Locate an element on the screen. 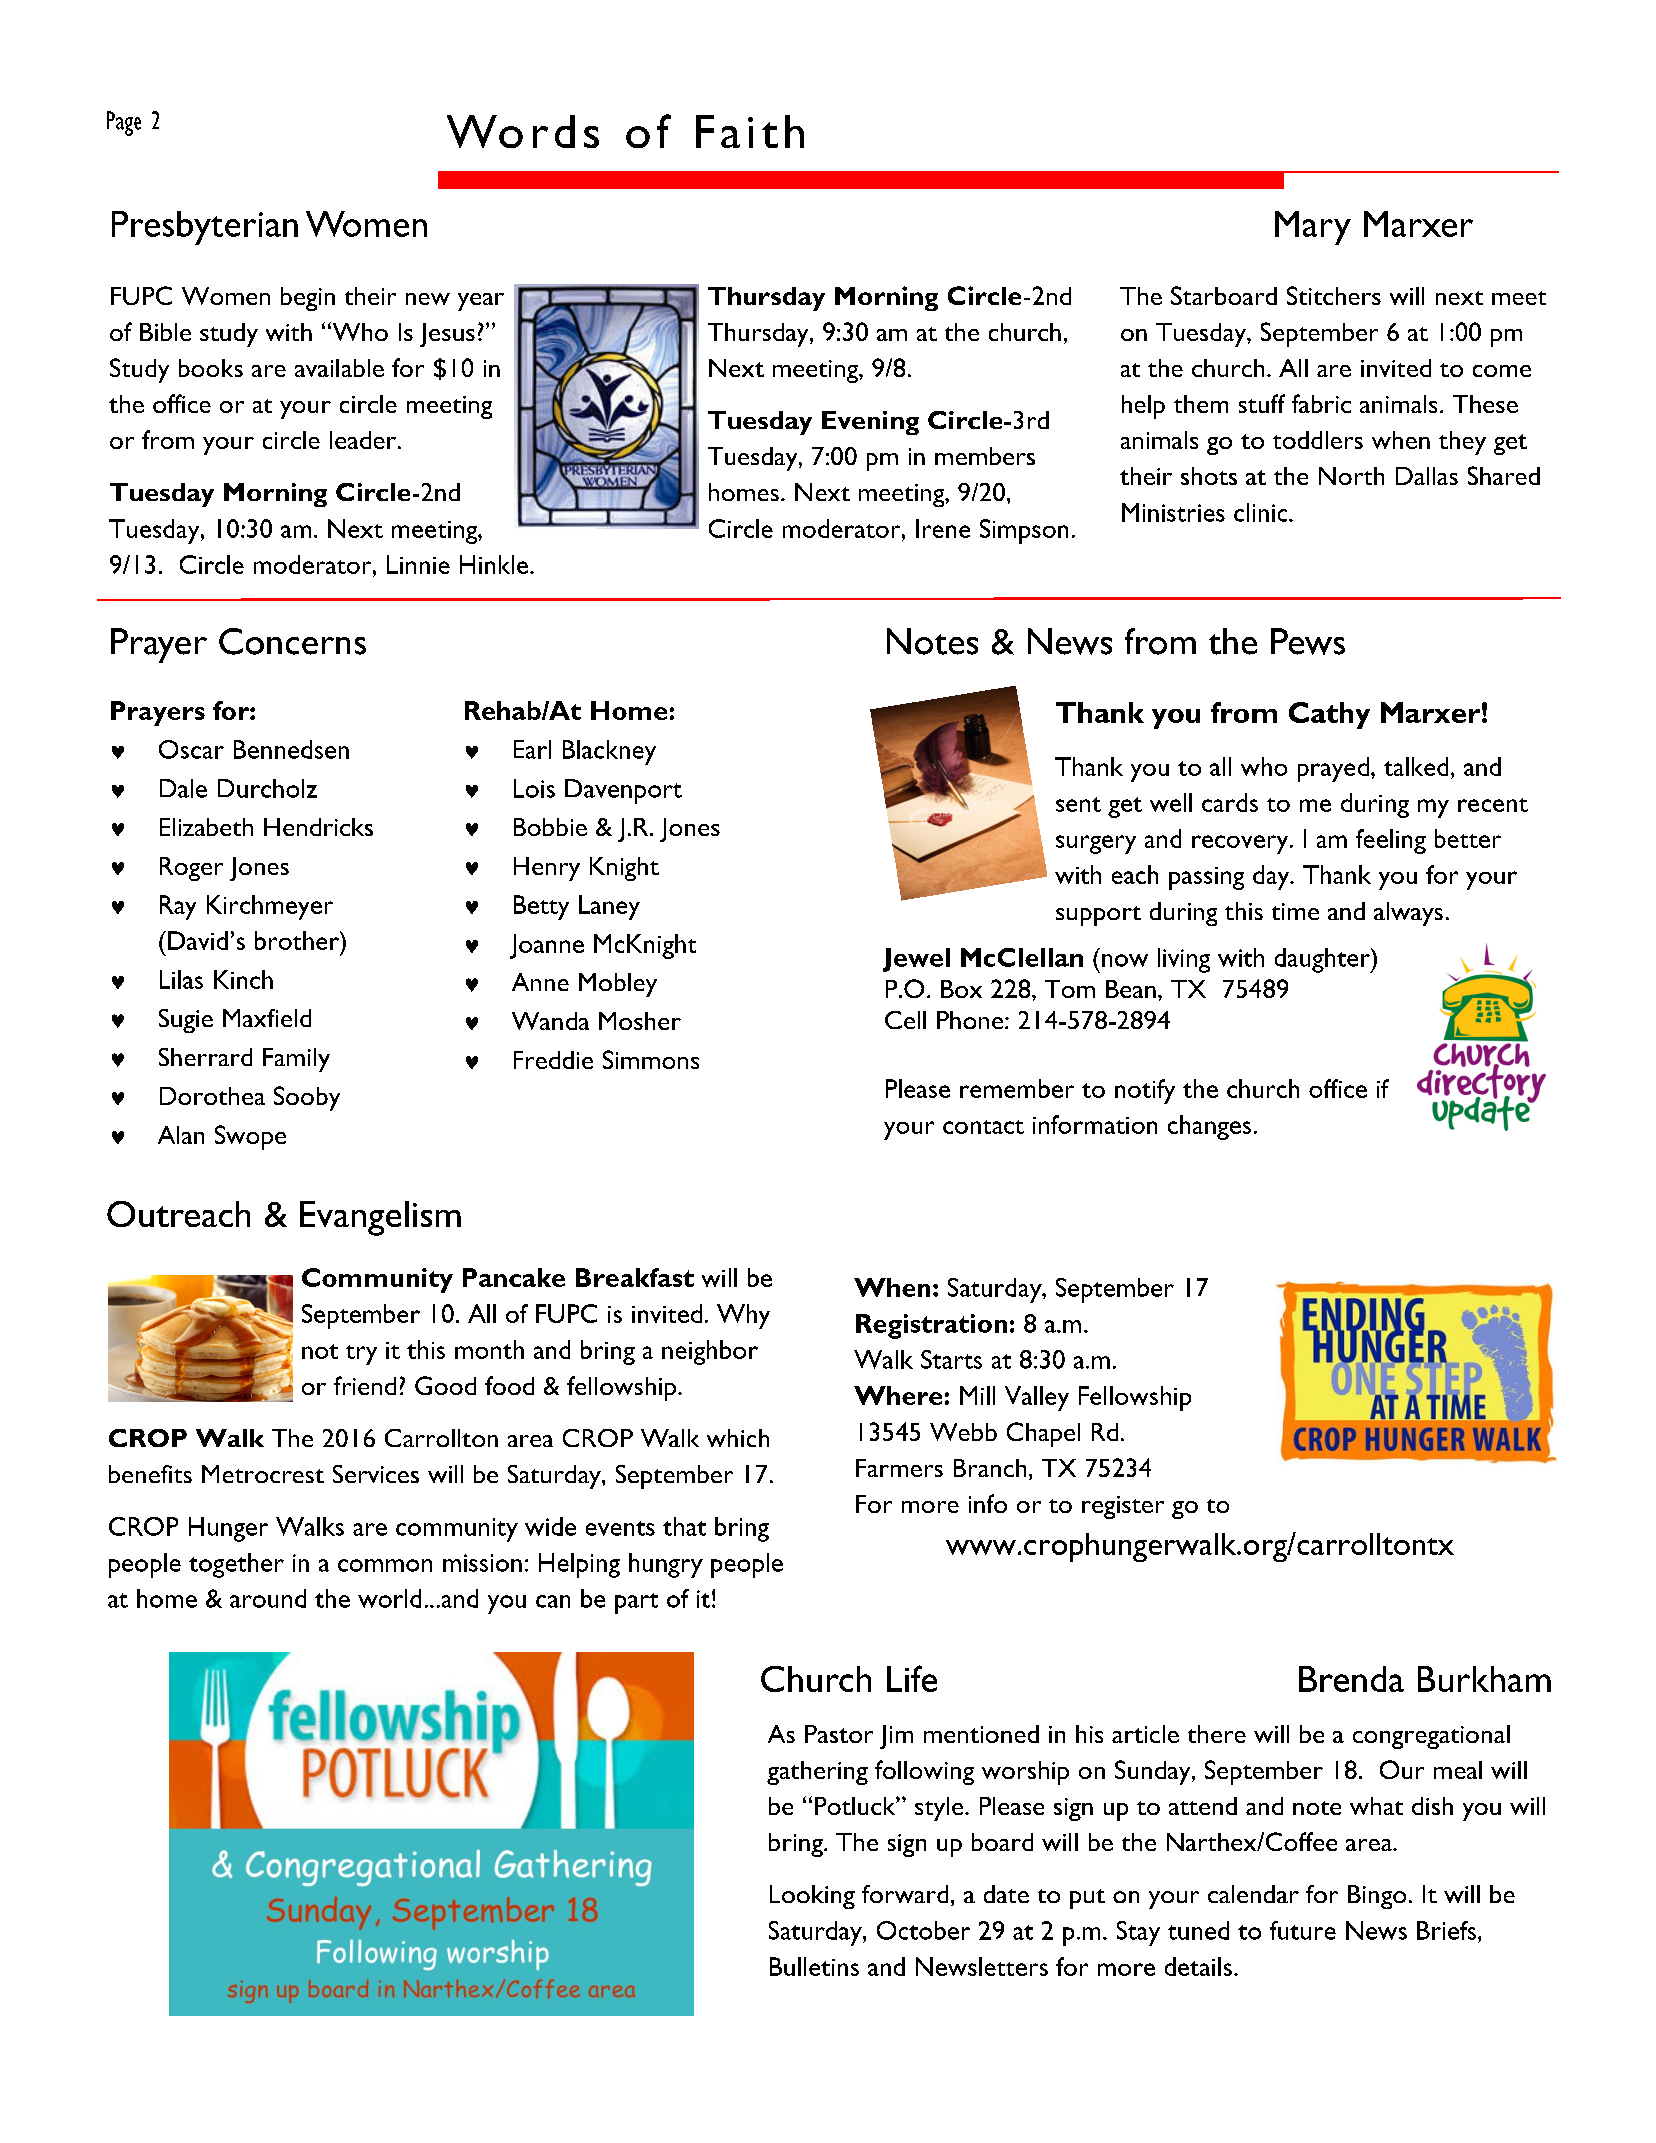 The width and height of the screenshot is (1656, 2143). around is located at coordinates (268, 1598).
